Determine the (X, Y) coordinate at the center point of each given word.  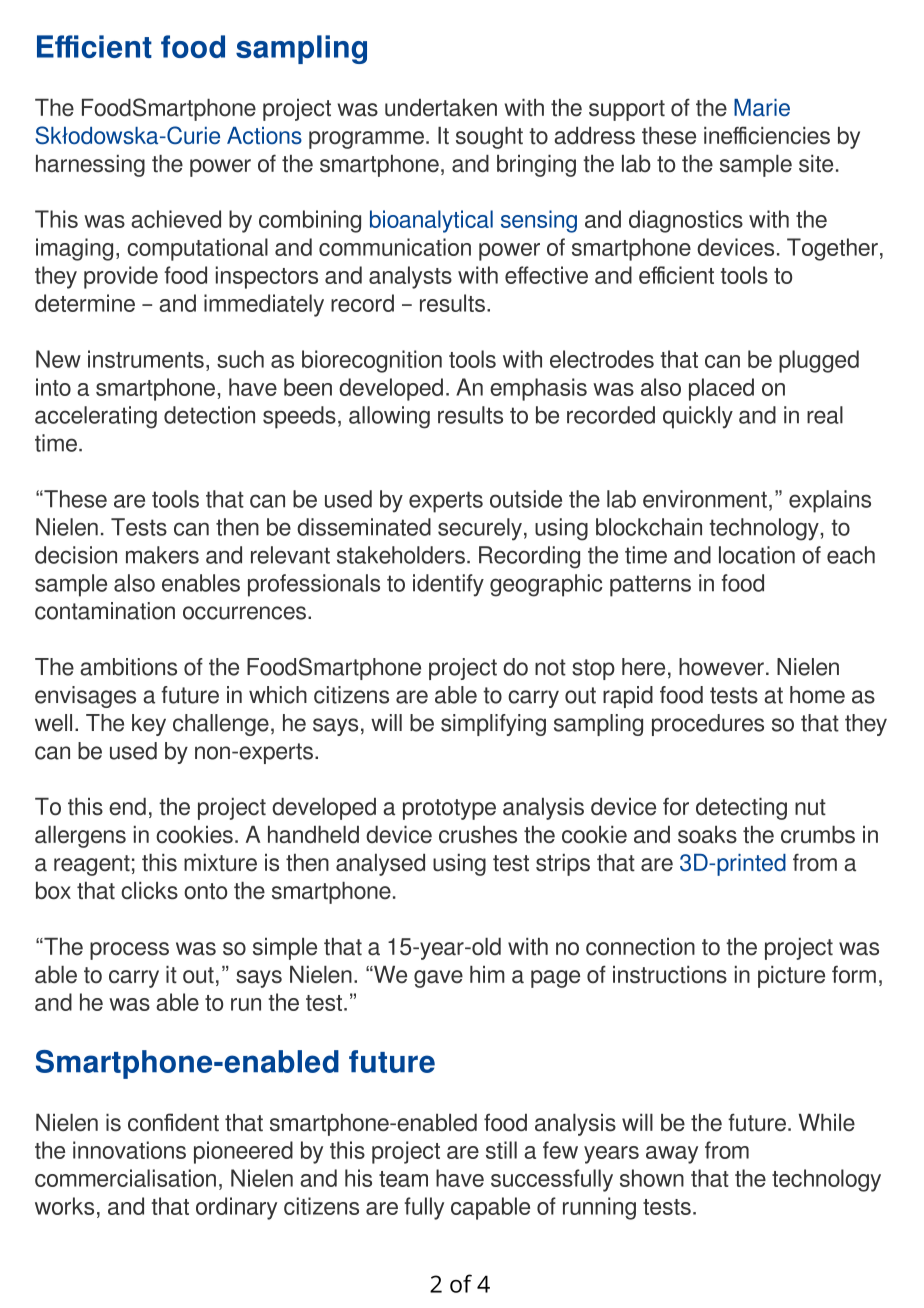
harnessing (90, 166)
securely (480, 529)
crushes (478, 835)
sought (489, 138)
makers (162, 555)
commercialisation (125, 1178)
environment (705, 499)
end (127, 807)
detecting (741, 809)
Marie (762, 107)
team (403, 1179)
